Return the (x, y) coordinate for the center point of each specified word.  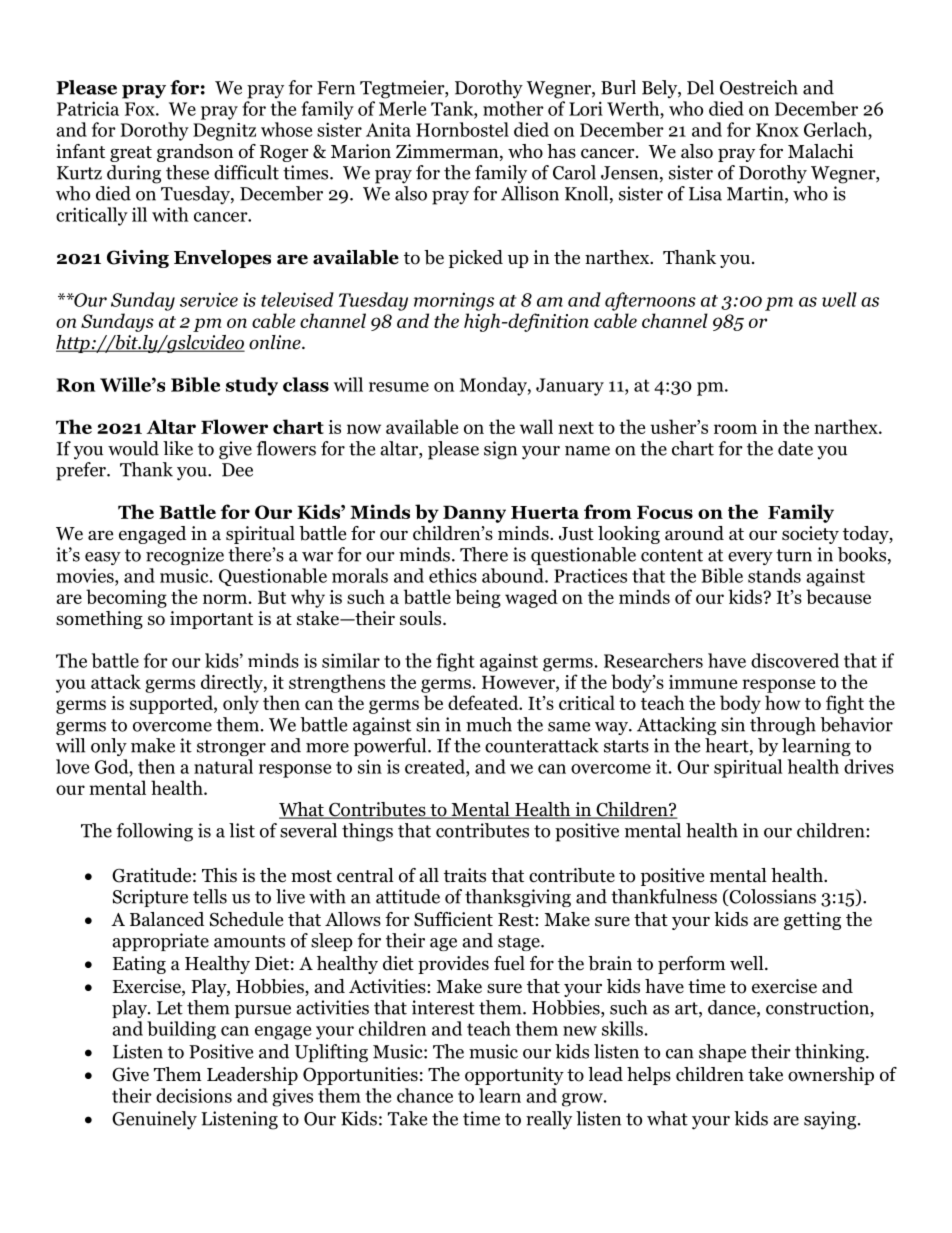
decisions (194, 1095)
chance (425, 1095)
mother (513, 108)
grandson (195, 153)
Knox (777, 130)
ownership (831, 1076)
